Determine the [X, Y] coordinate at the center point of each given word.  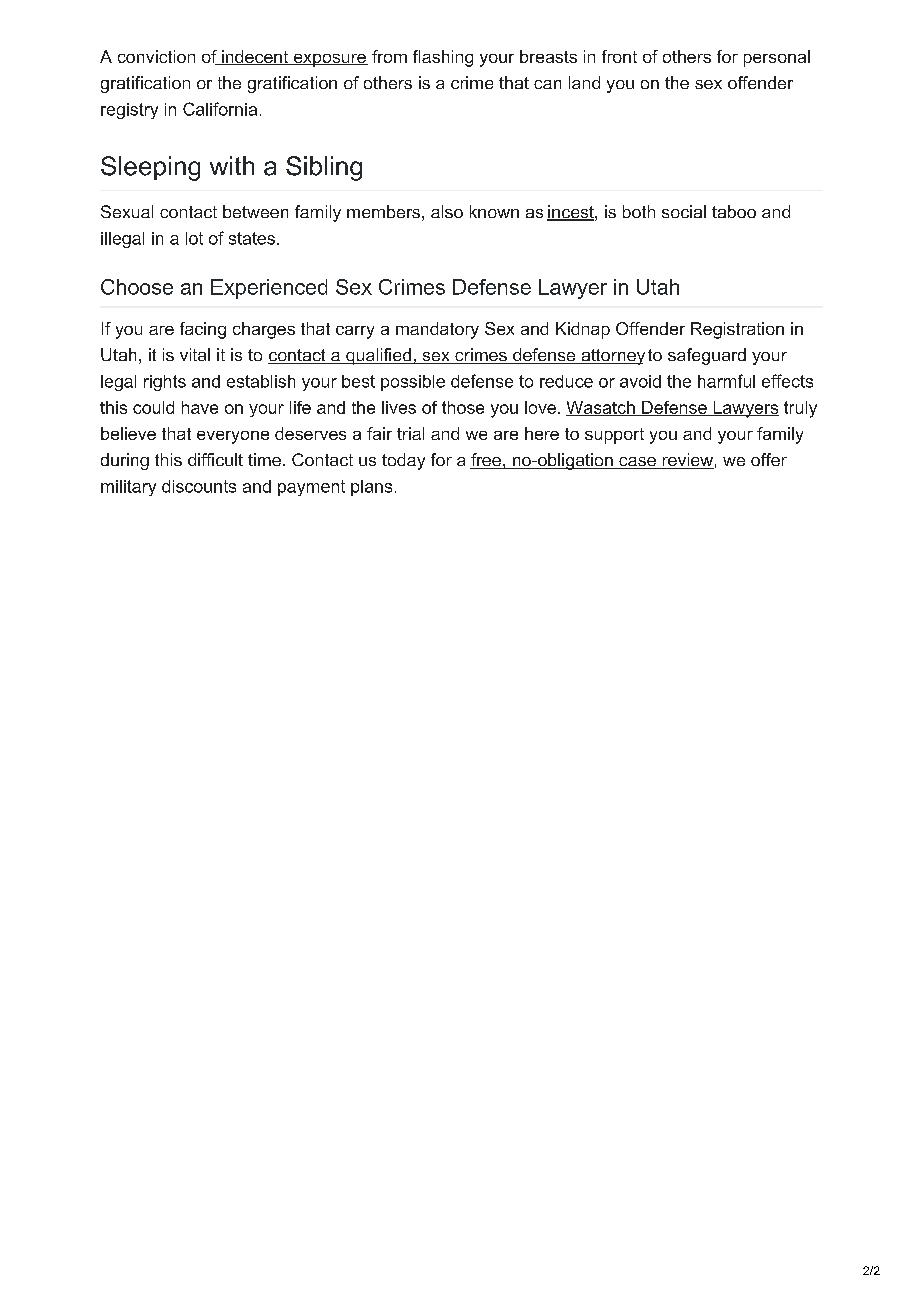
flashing [443, 58]
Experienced [269, 289]
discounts [199, 486]
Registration [737, 330]
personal [777, 58]
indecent [255, 57]
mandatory [437, 330]
